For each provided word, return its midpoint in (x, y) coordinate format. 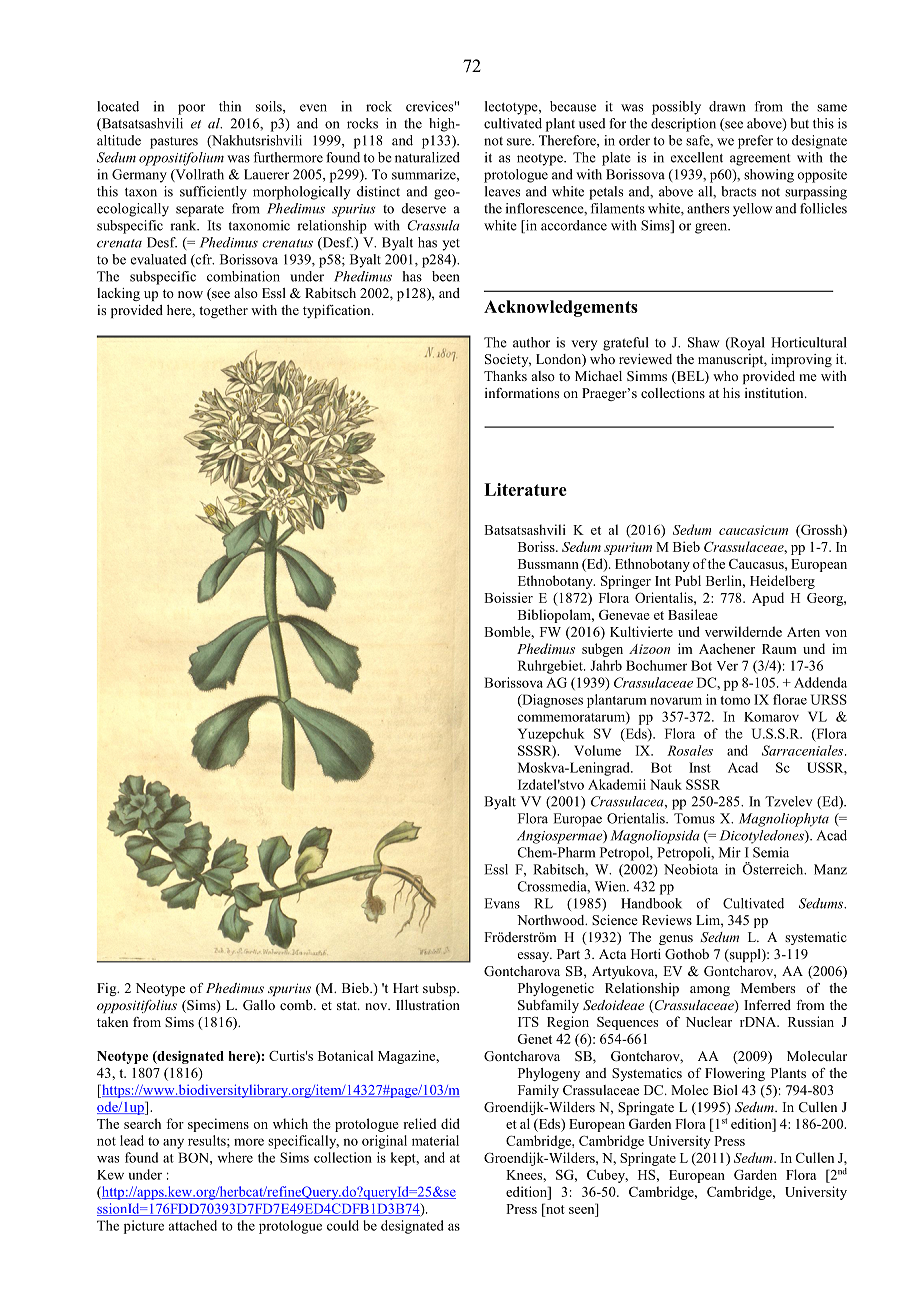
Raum (779, 649)
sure (520, 142)
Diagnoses (551, 701)
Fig (108, 989)
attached (193, 1225)
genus (676, 940)
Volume (597, 750)
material (435, 1140)
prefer (755, 142)
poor (191, 109)
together (223, 311)
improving (801, 360)
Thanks (505, 376)
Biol (725, 1090)
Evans (502, 903)
